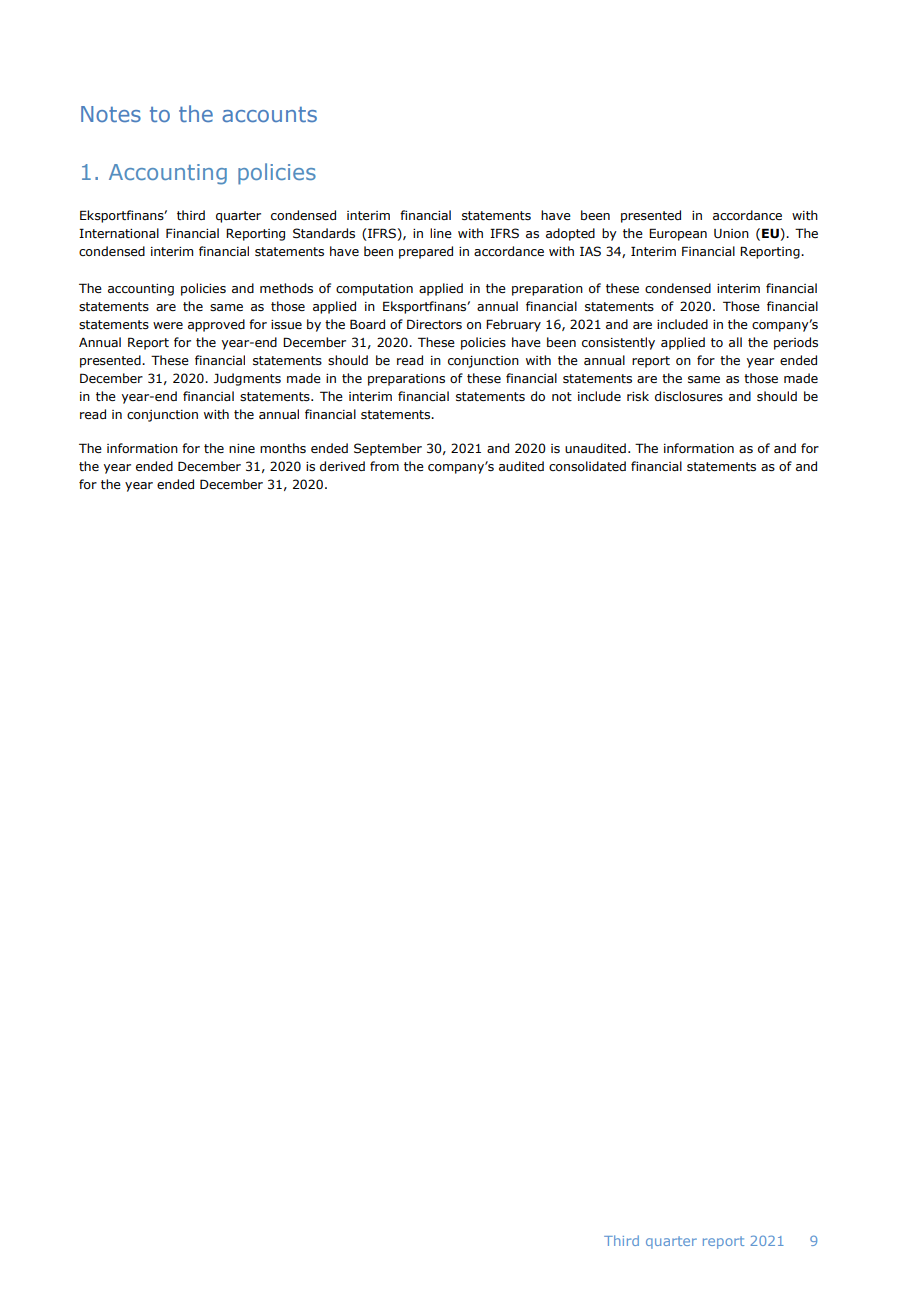  What do you see at coordinates (242, 448) in the document?
I see `nine` at bounding box center [242, 448].
